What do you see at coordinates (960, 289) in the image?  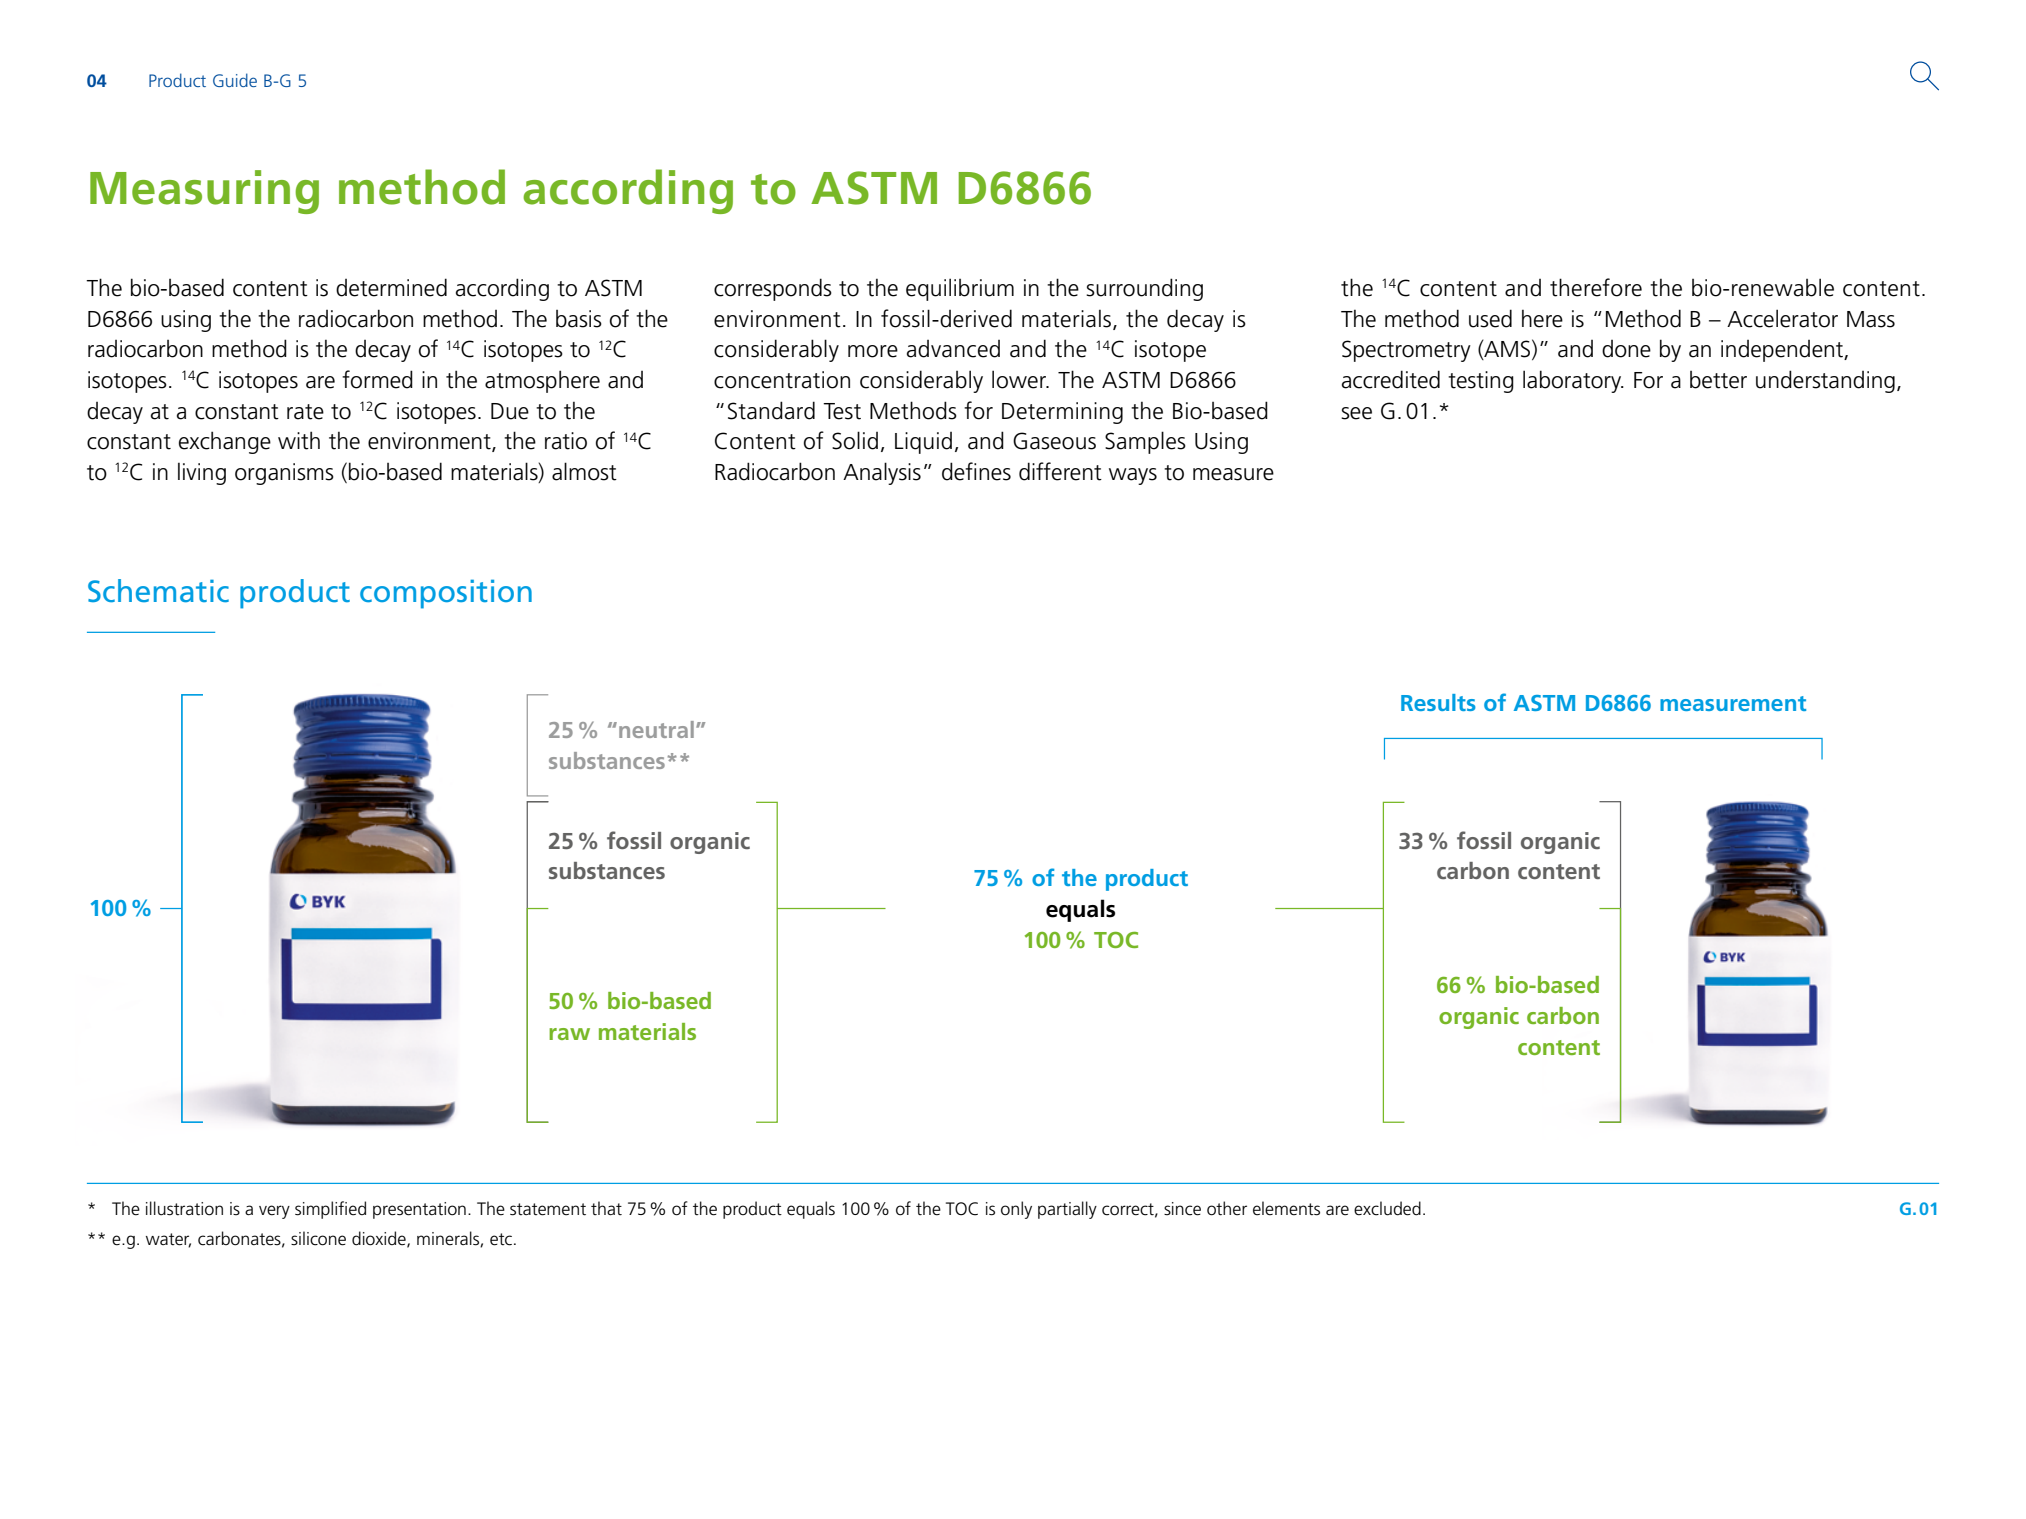 I see `equilibrium` at bounding box center [960, 289].
